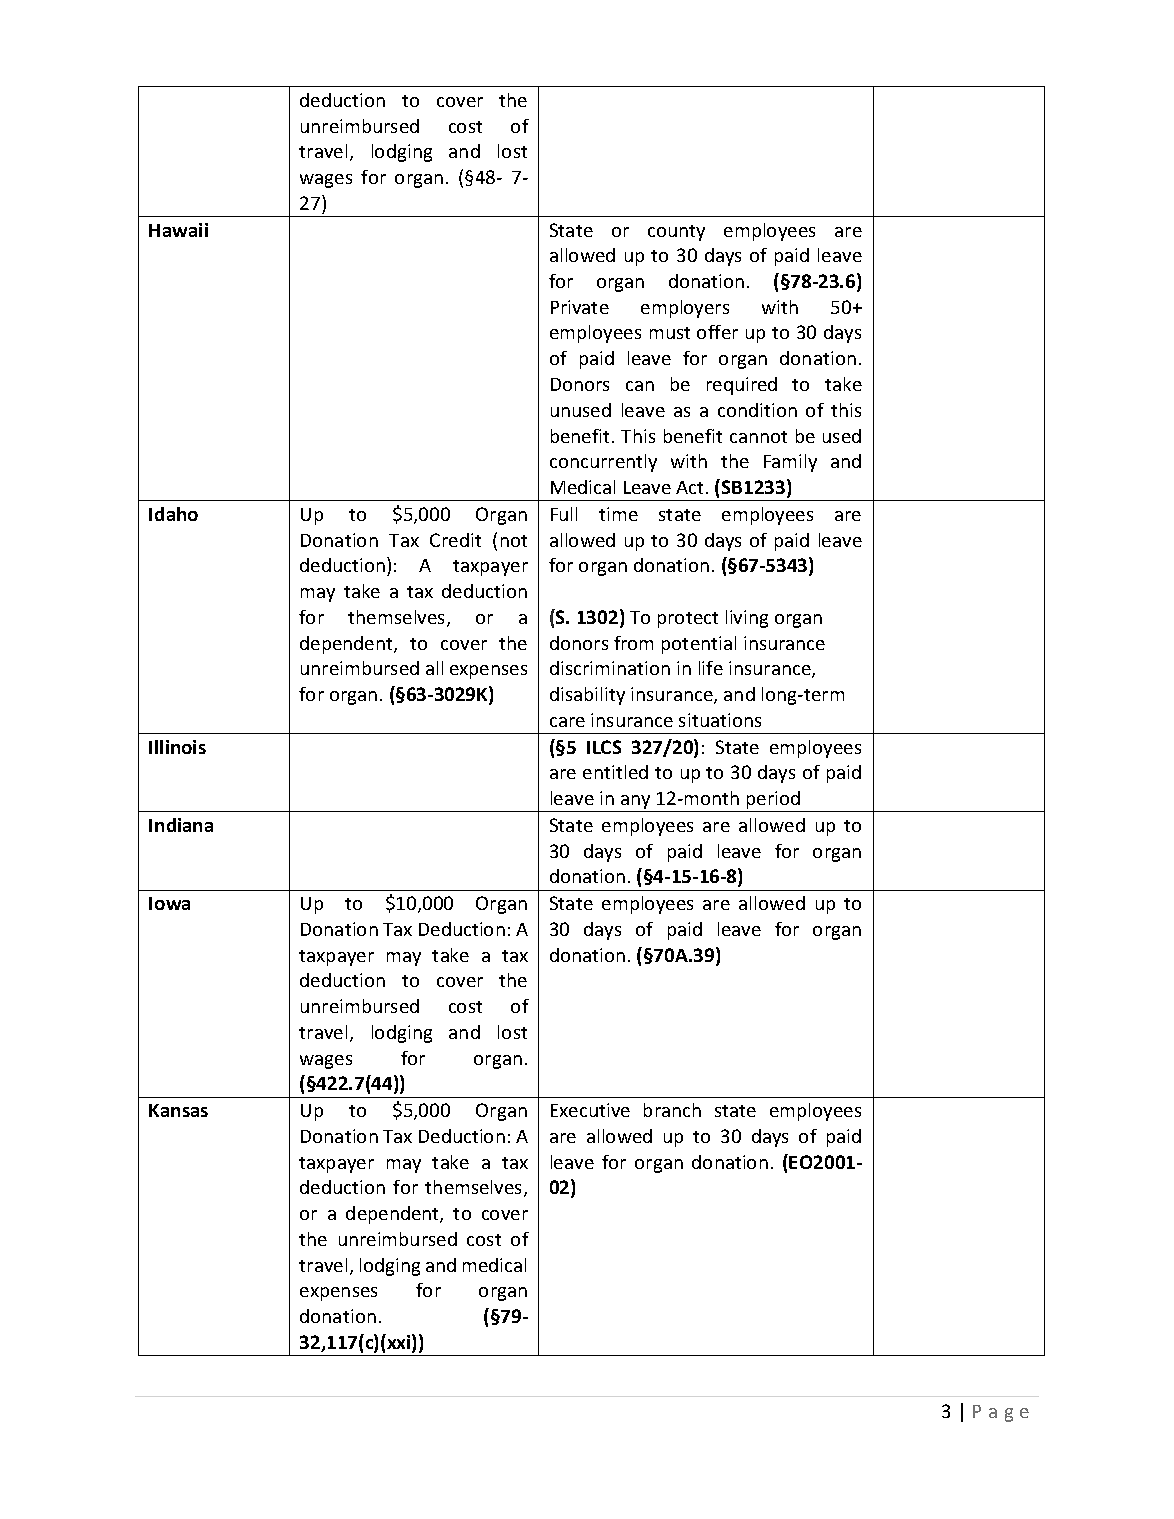 The height and width of the document is (1519, 1174). Describe the element at coordinates (590, 1110) in the document. I see `Executive` at that location.
